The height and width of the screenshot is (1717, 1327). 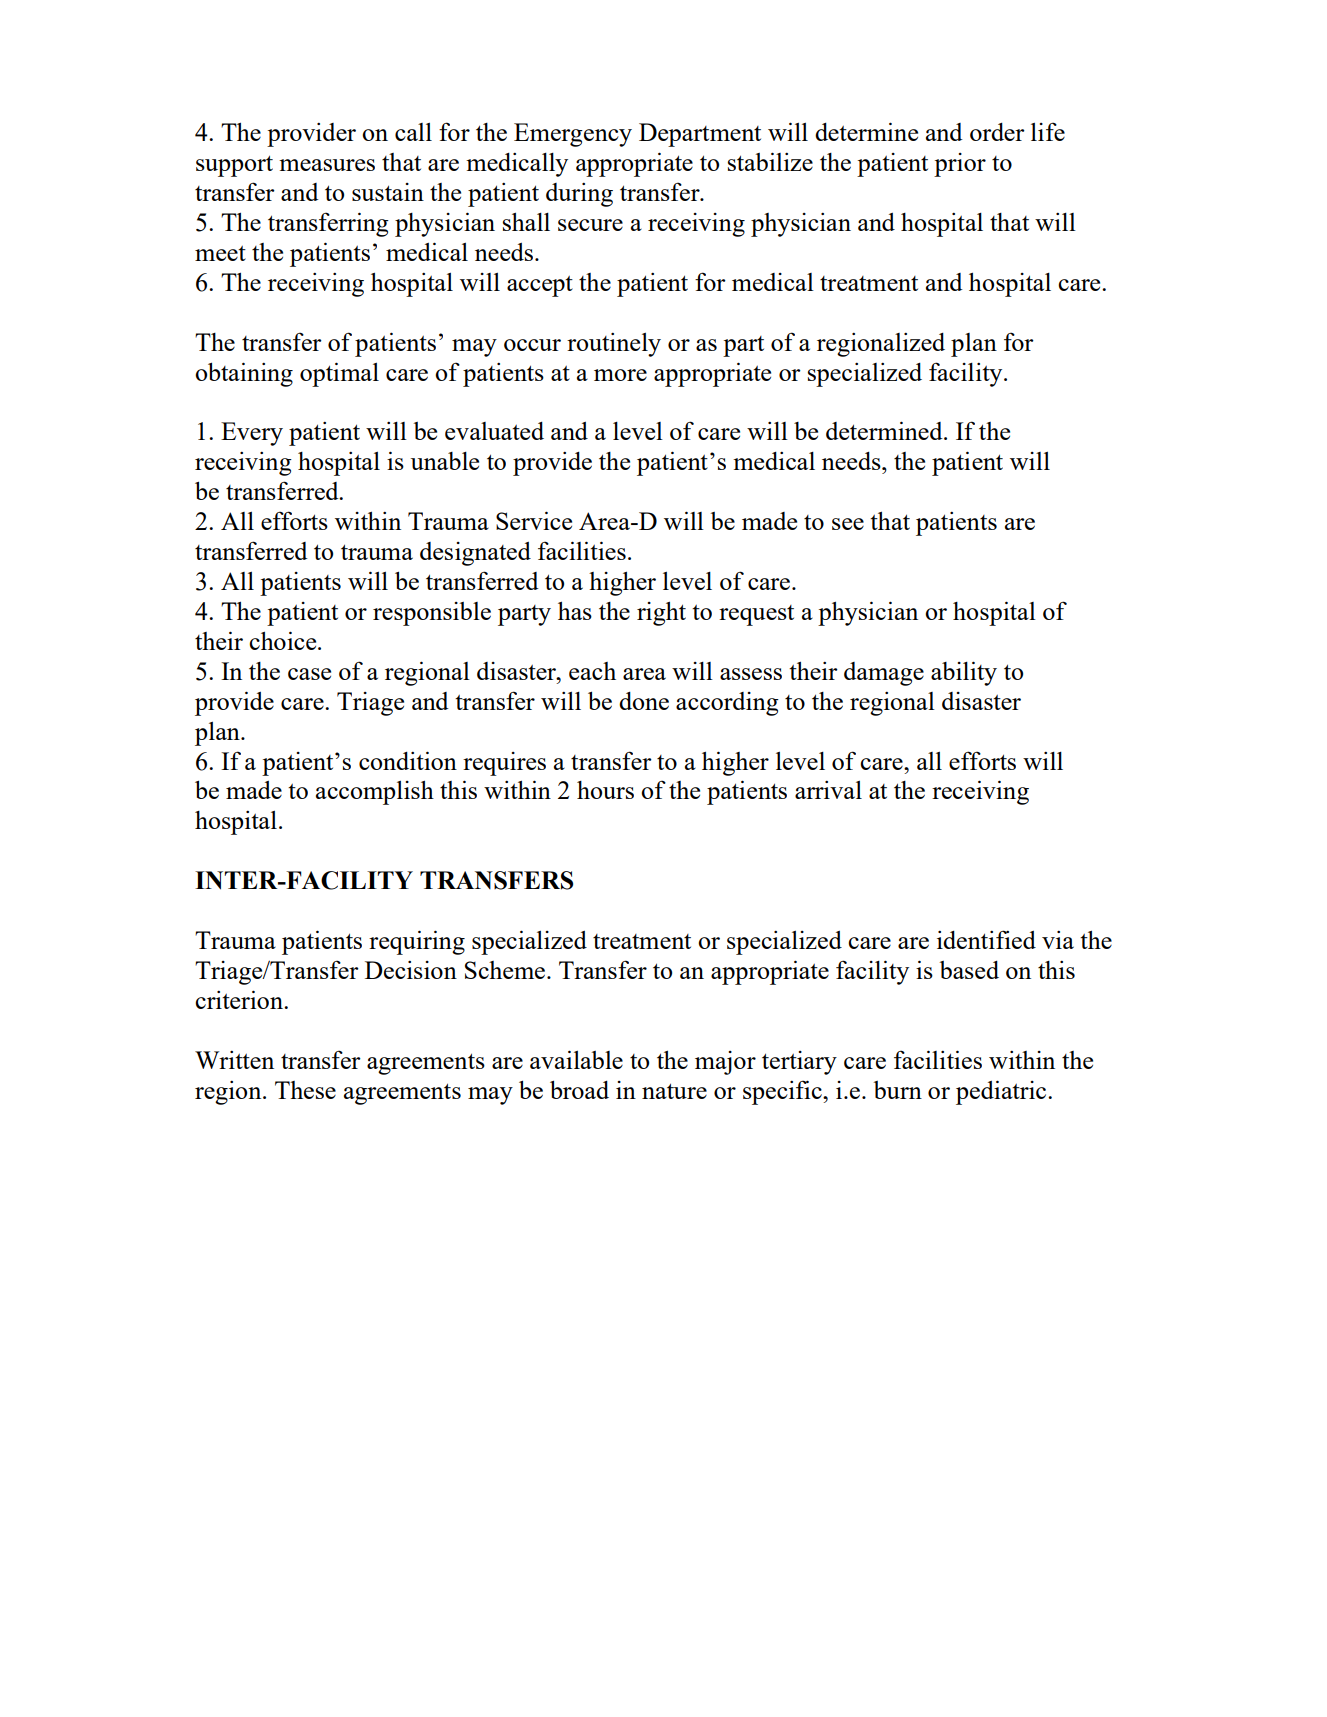 What do you see at coordinates (848, 524) in the screenshot?
I see `see` at bounding box center [848, 524].
